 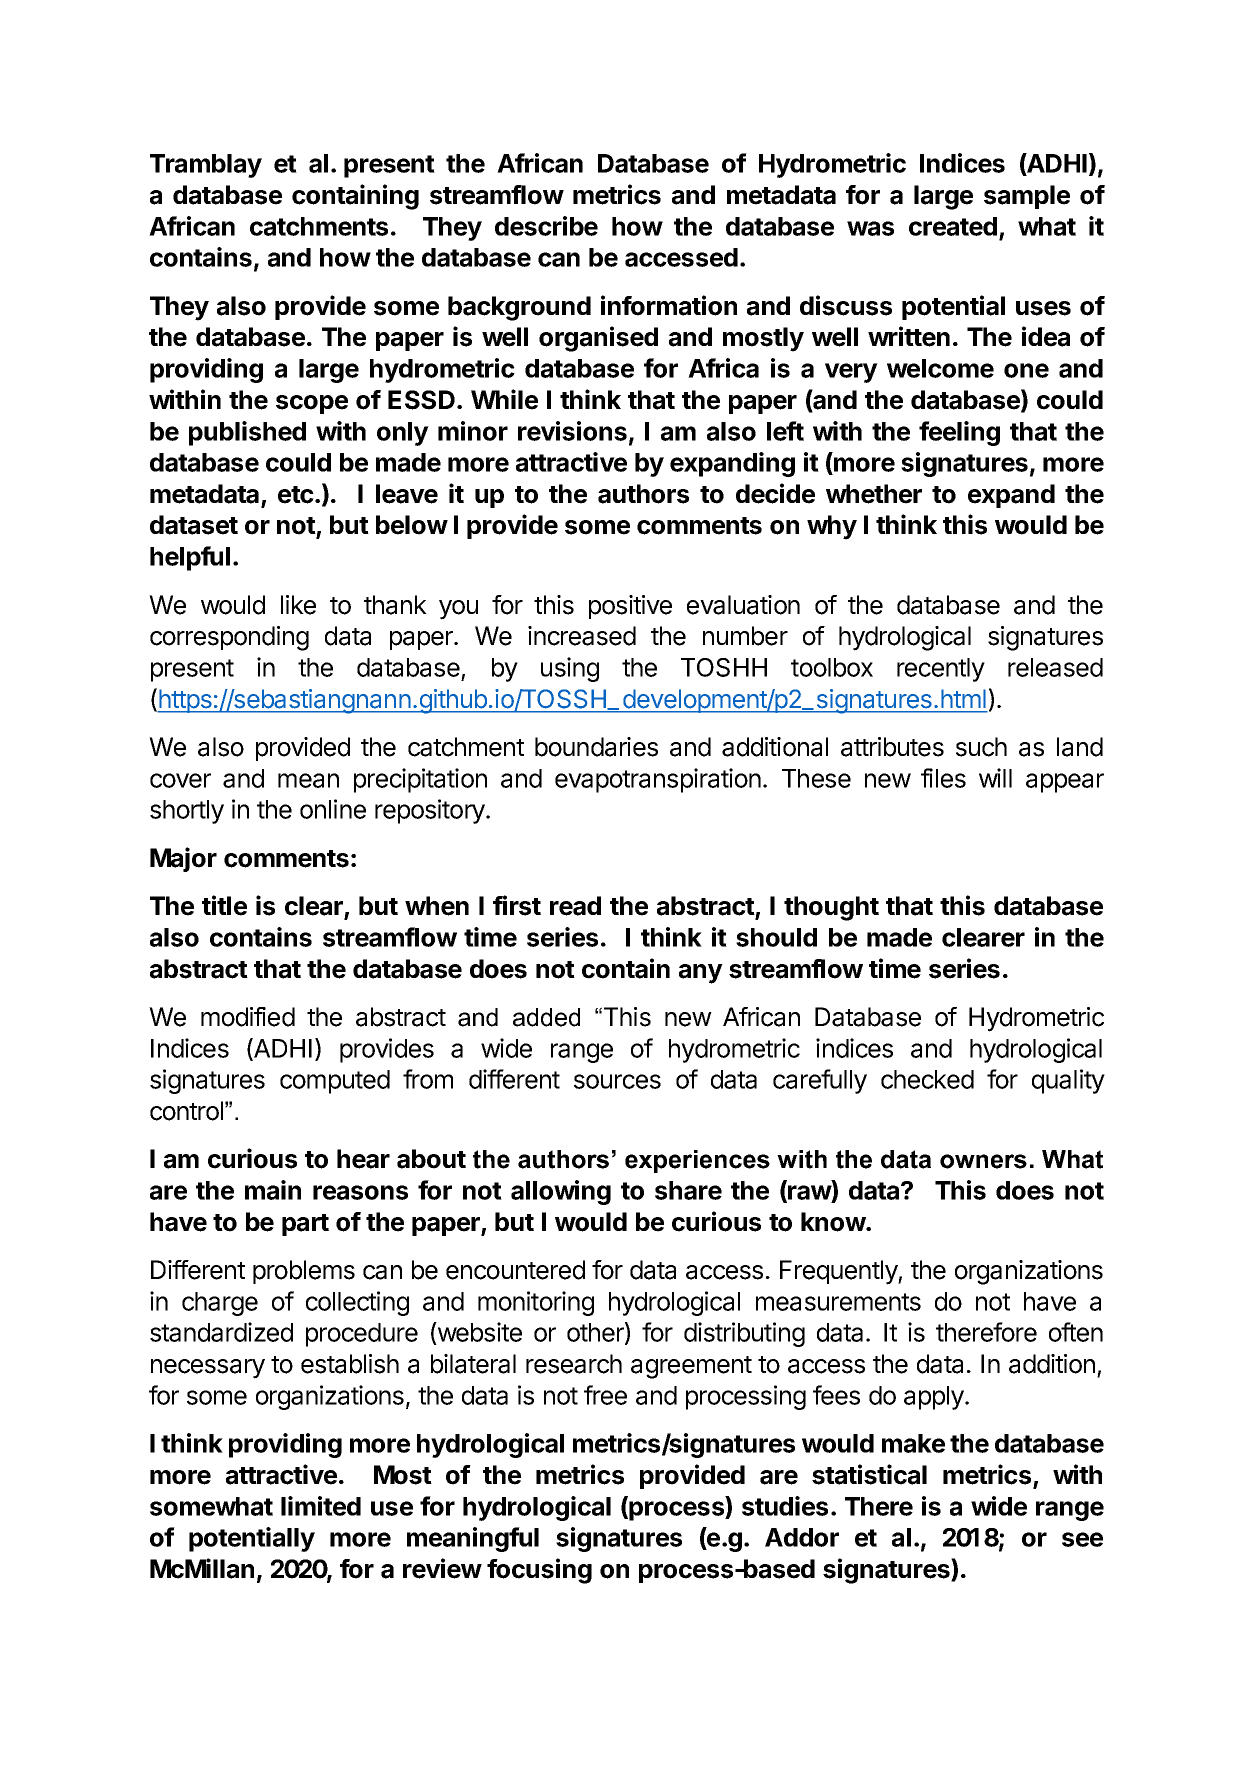 I want to click on limited, so click(x=321, y=1506).
